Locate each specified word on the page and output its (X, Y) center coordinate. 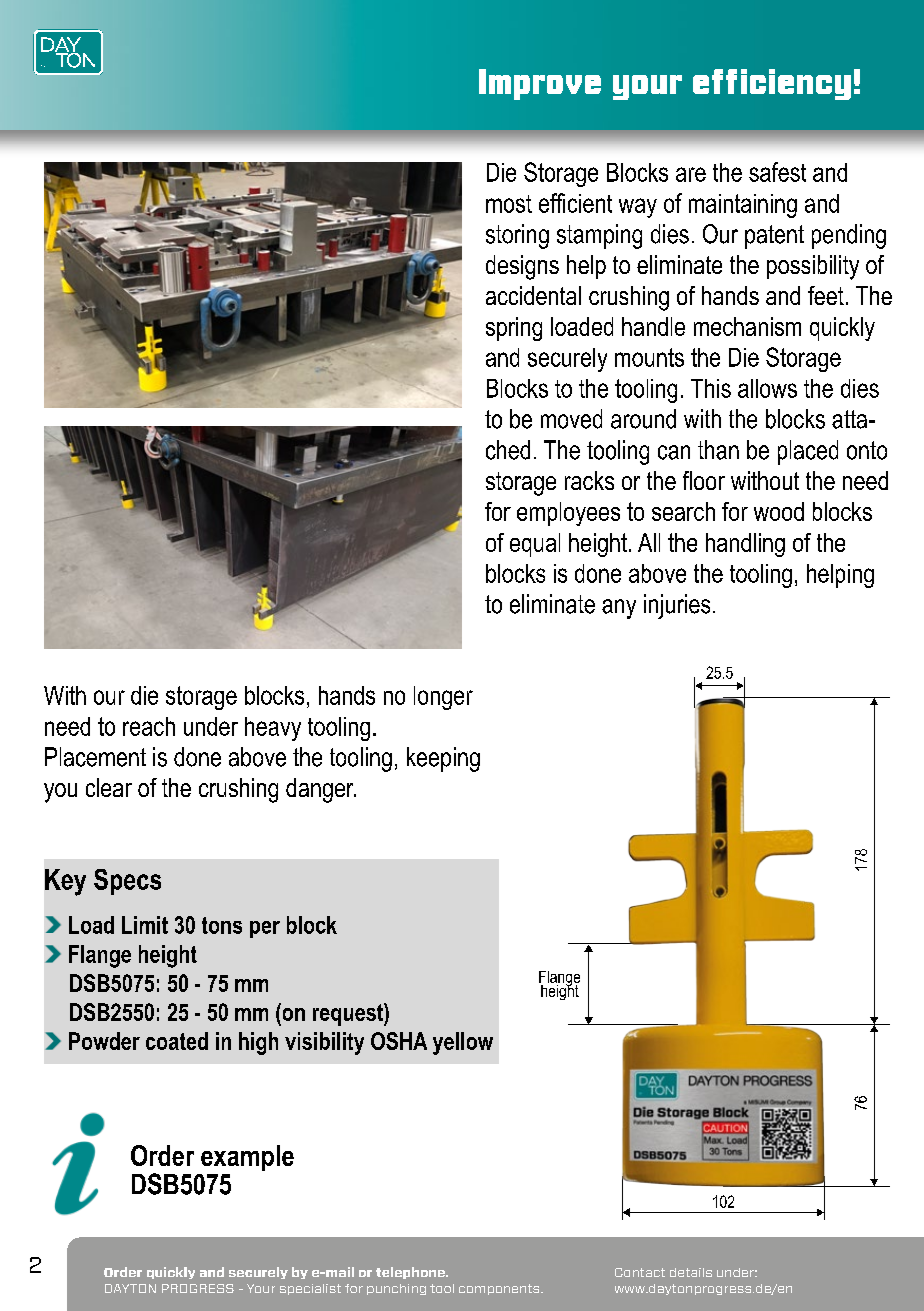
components (500, 1289)
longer (443, 698)
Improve (540, 84)
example (247, 1158)
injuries (677, 606)
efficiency (772, 84)
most (509, 204)
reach (149, 726)
